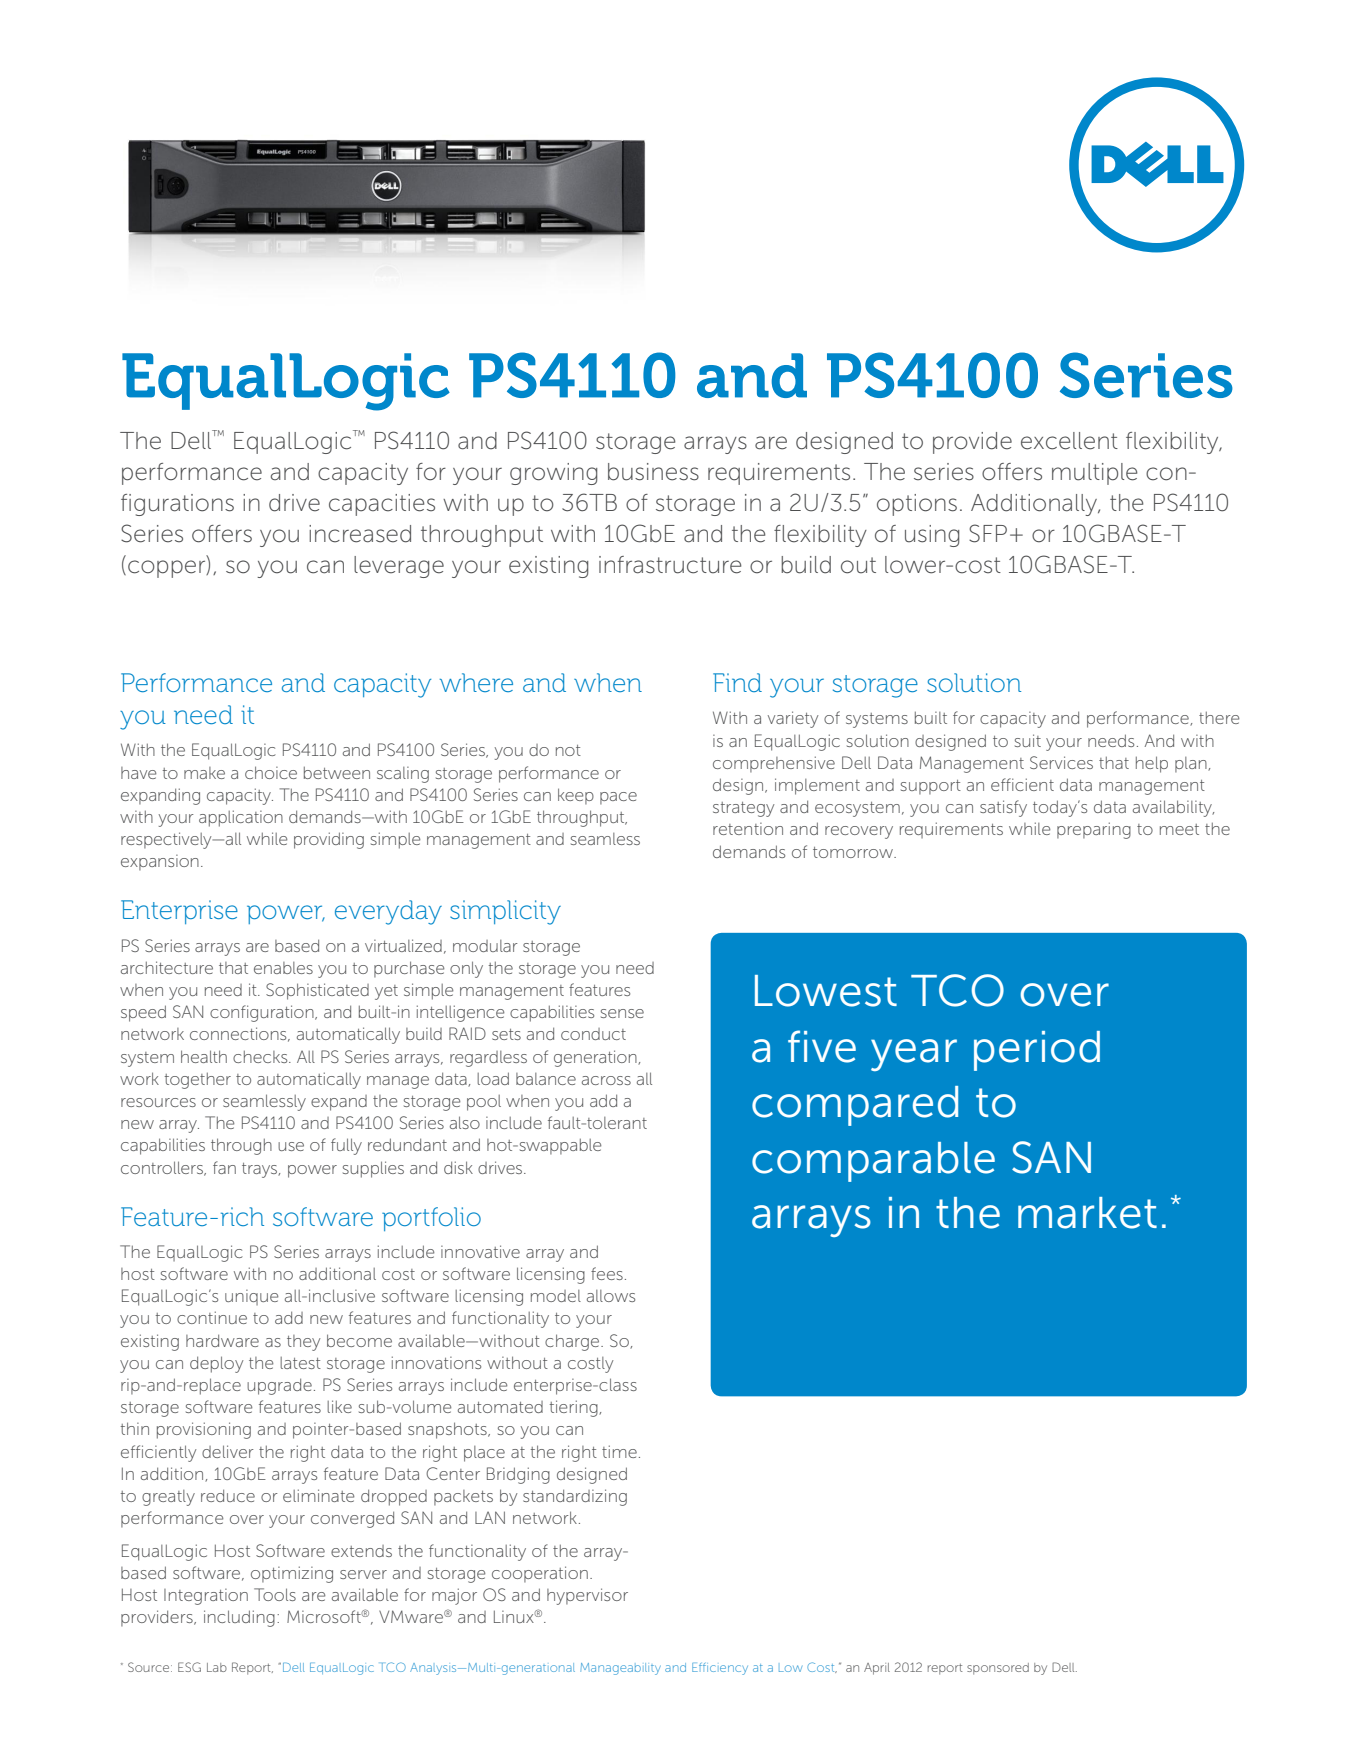 The height and width of the page is (1759, 1359). Describe the element at coordinates (382, 505) in the page. I see `capacities` at that location.
